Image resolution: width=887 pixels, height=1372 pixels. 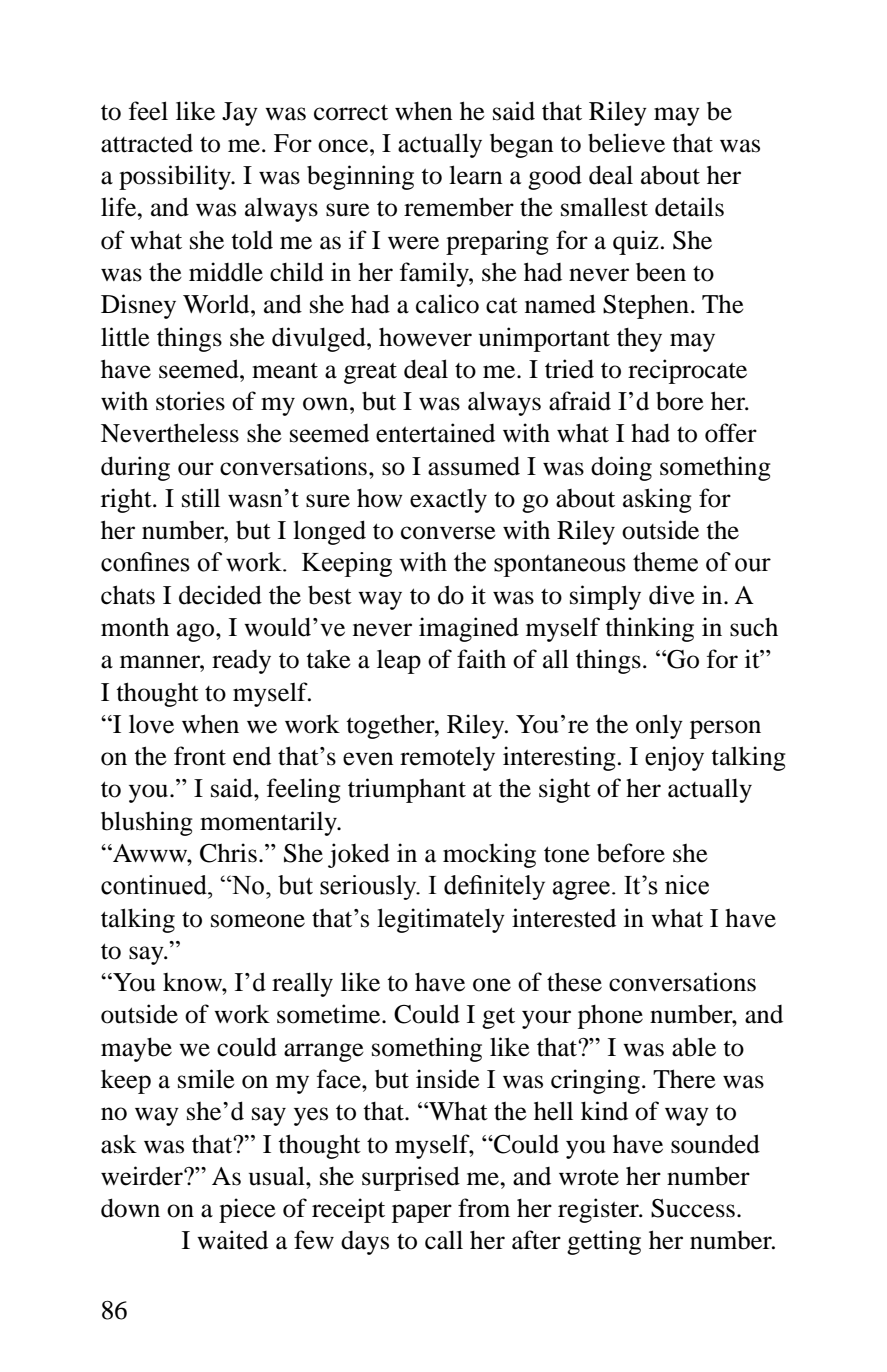 What do you see at coordinates (232, 1240) in the screenshot?
I see `waited` at bounding box center [232, 1240].
